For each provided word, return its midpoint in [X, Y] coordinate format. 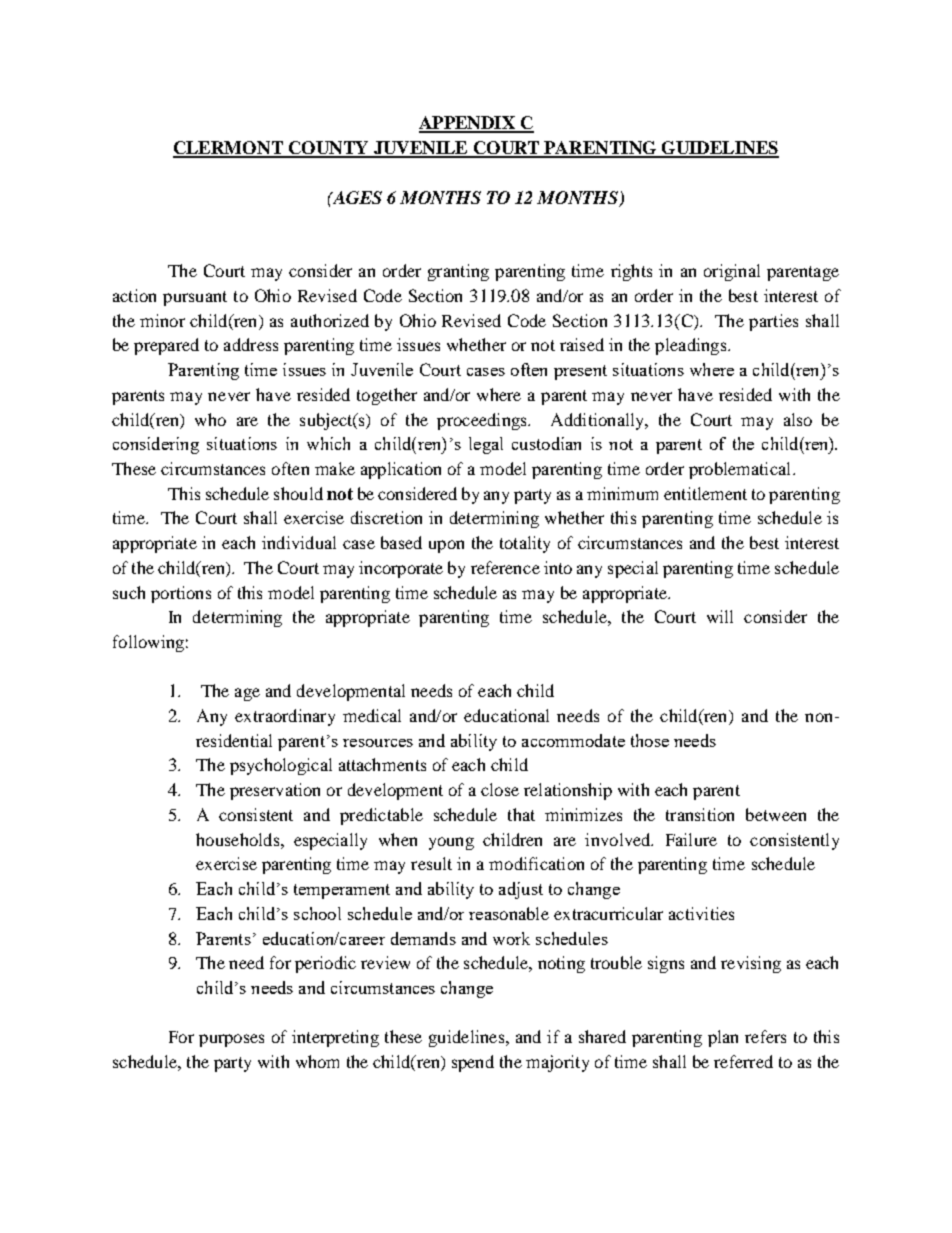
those [650, 740]
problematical [741, 470]
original [732, 272]
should [298, 493]
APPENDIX [468, 124]
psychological [281, 766]
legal [486, 445]
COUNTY [328, 149]
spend [473, 1063]
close [500, 789]
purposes [231, 1040]
